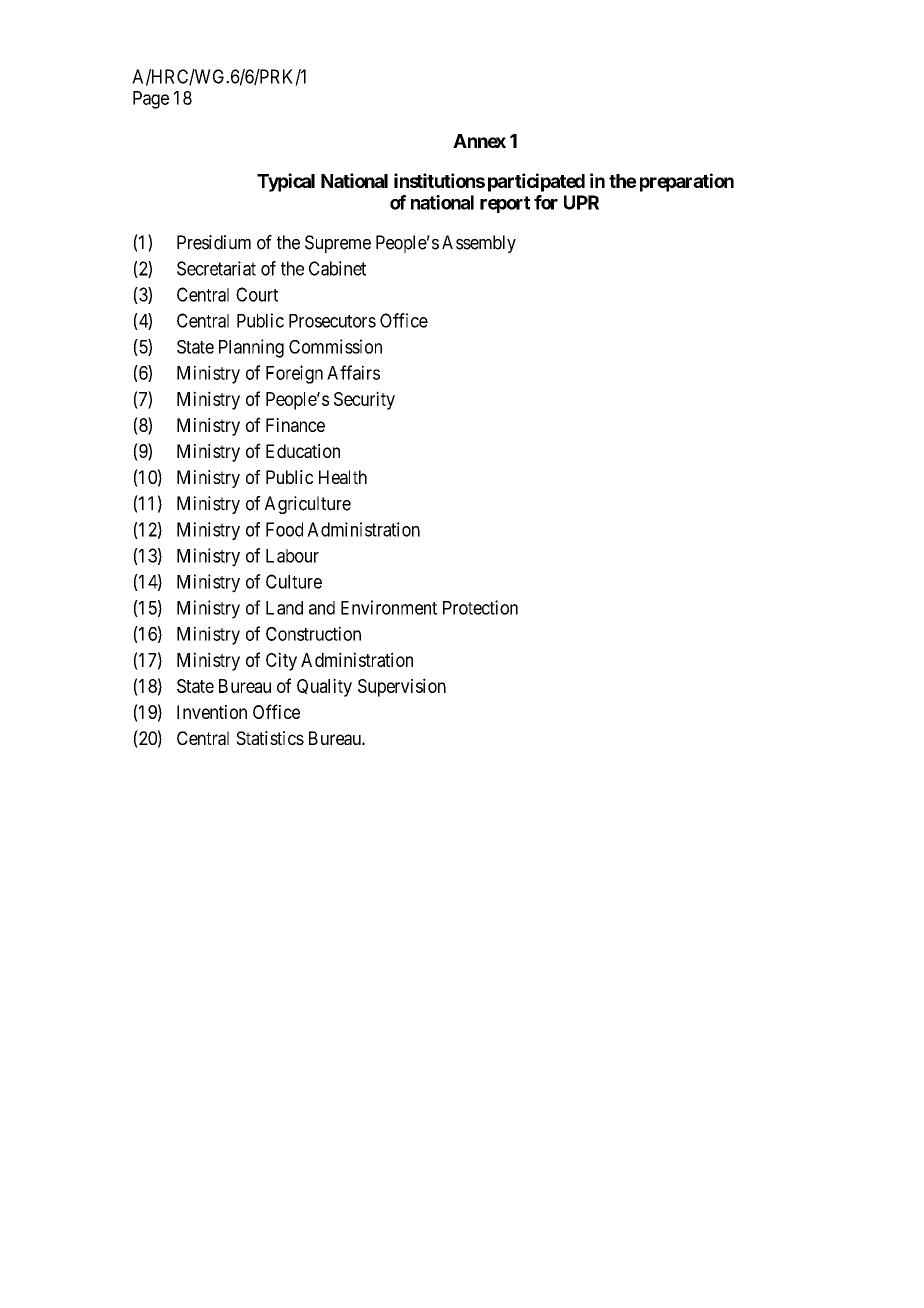  Describe the element at coordinates (292, 556) in the page. I see `Labour` at that location.
